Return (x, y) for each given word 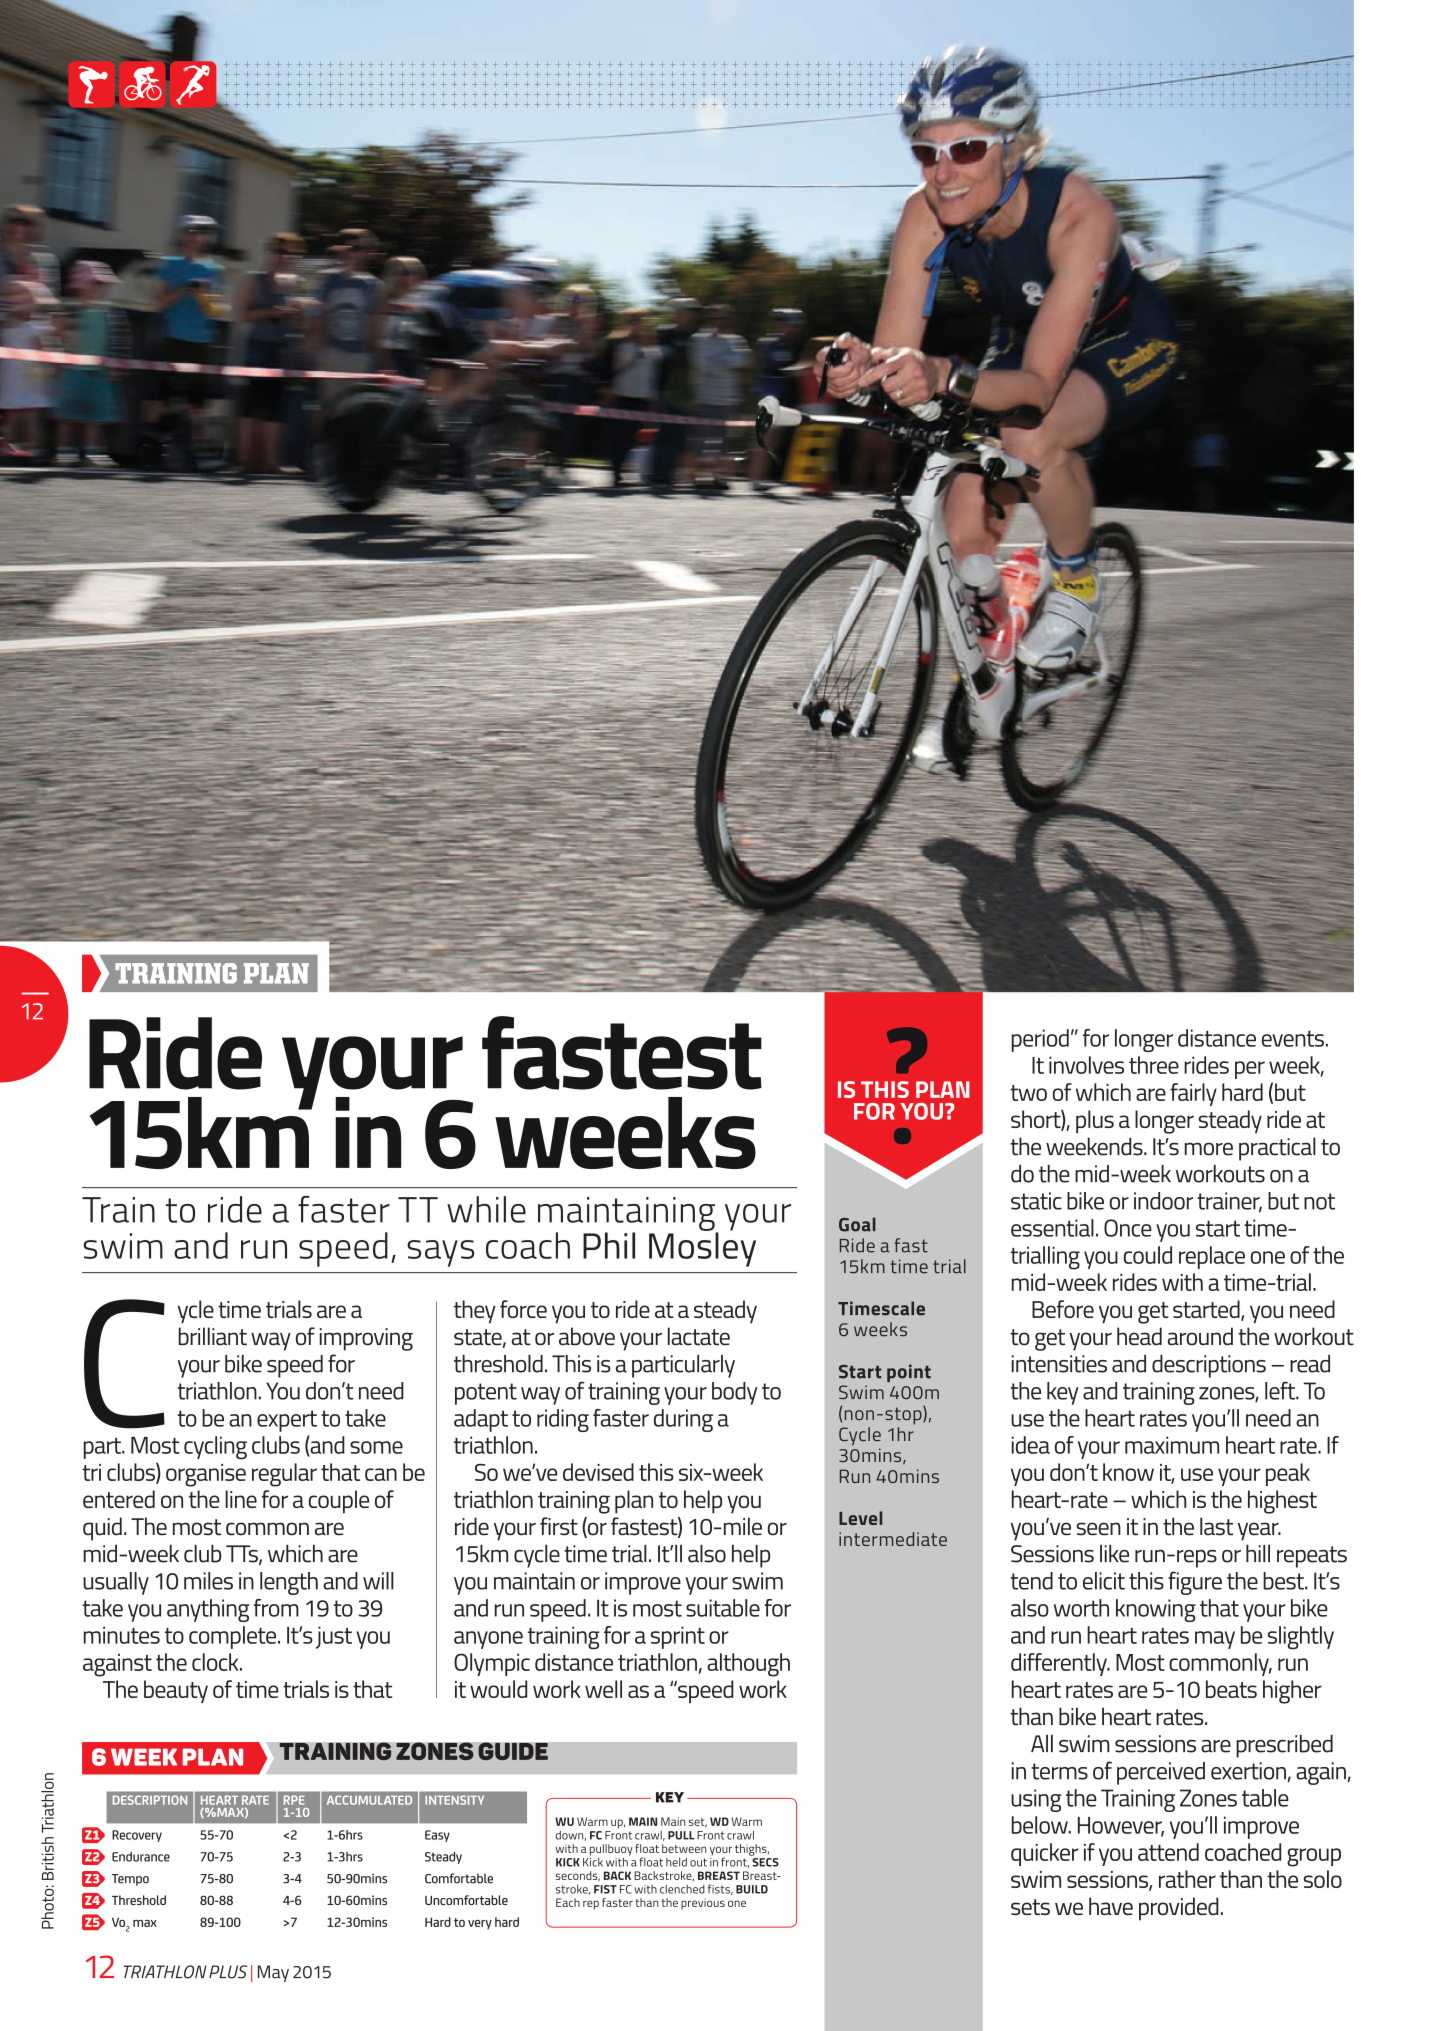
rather (1187, 1879)
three (1154, 1065)
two (1028, 1093)
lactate (699, 1336)
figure (1195, 1583)
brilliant (213, 1336)
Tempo (130, 1880)
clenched (682, 1889)
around (1200, 1336)
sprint (678, 1637)
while (486, 1209)
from (276, 1608)
